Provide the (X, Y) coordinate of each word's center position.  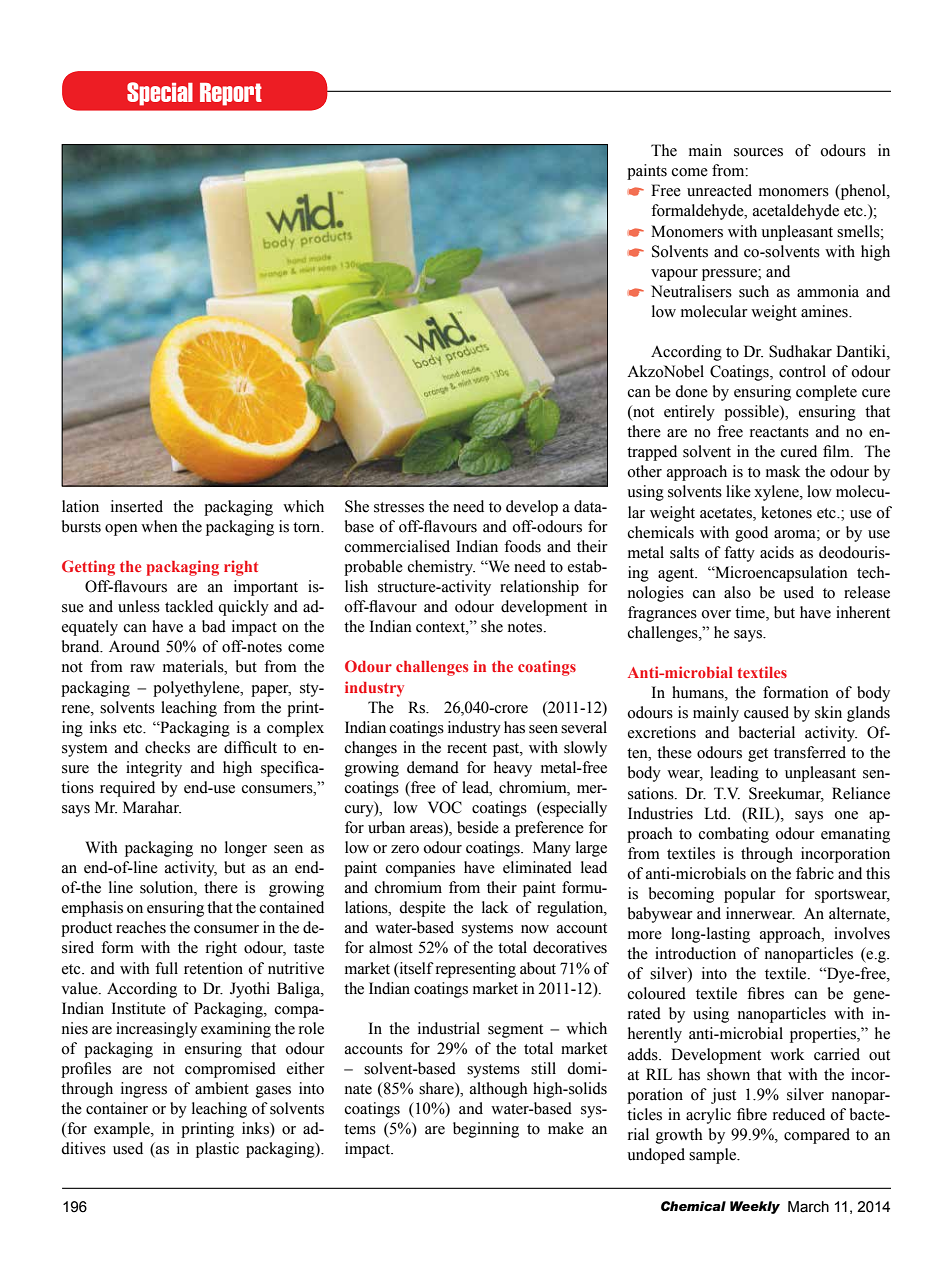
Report (231, 94)
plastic (217, 1150)
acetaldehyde (796, 212)
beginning (486, 1130)
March (808, 1207)
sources (758, 152)
